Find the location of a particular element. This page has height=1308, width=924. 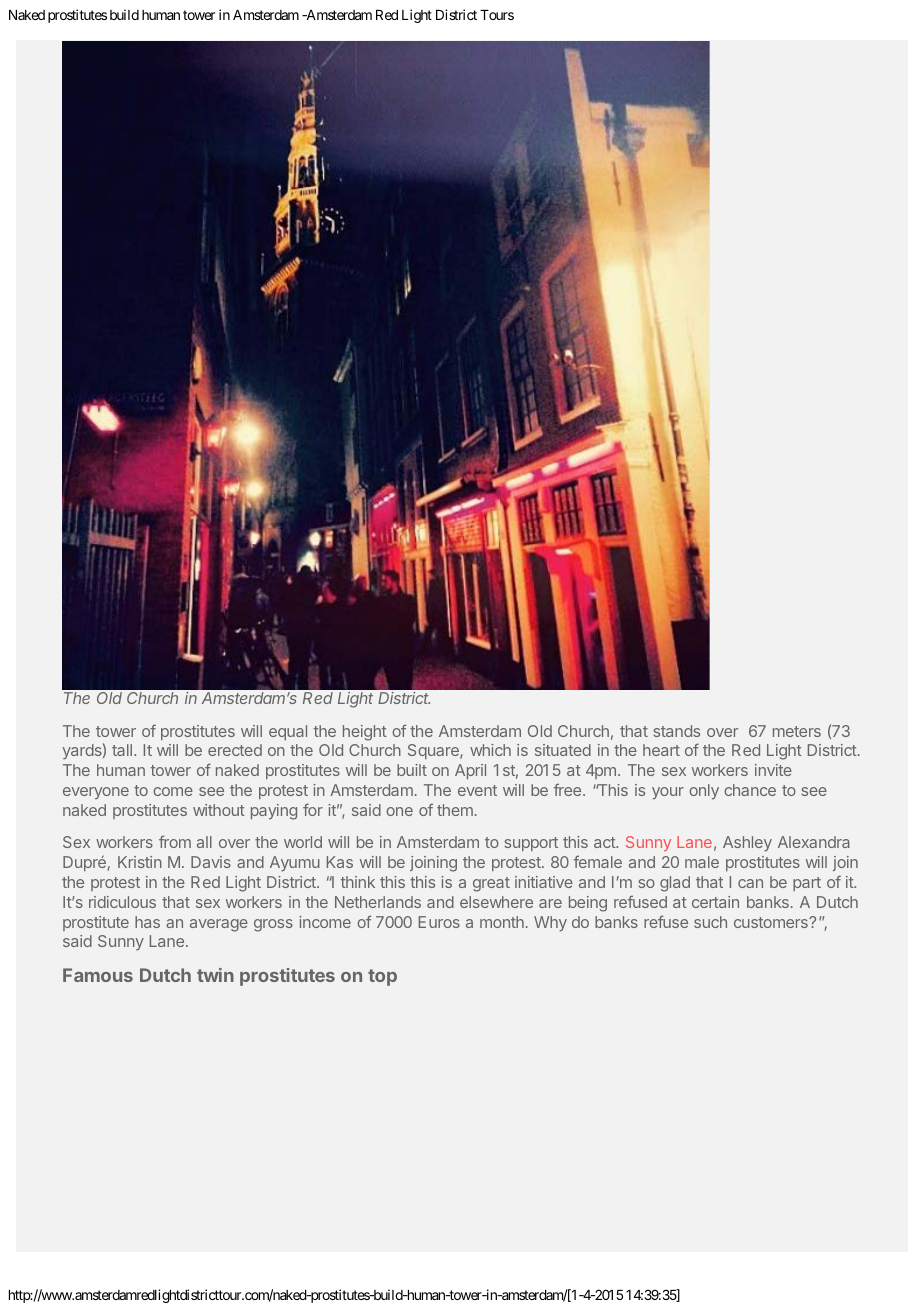

invite is located at coordinates (773, 770).
